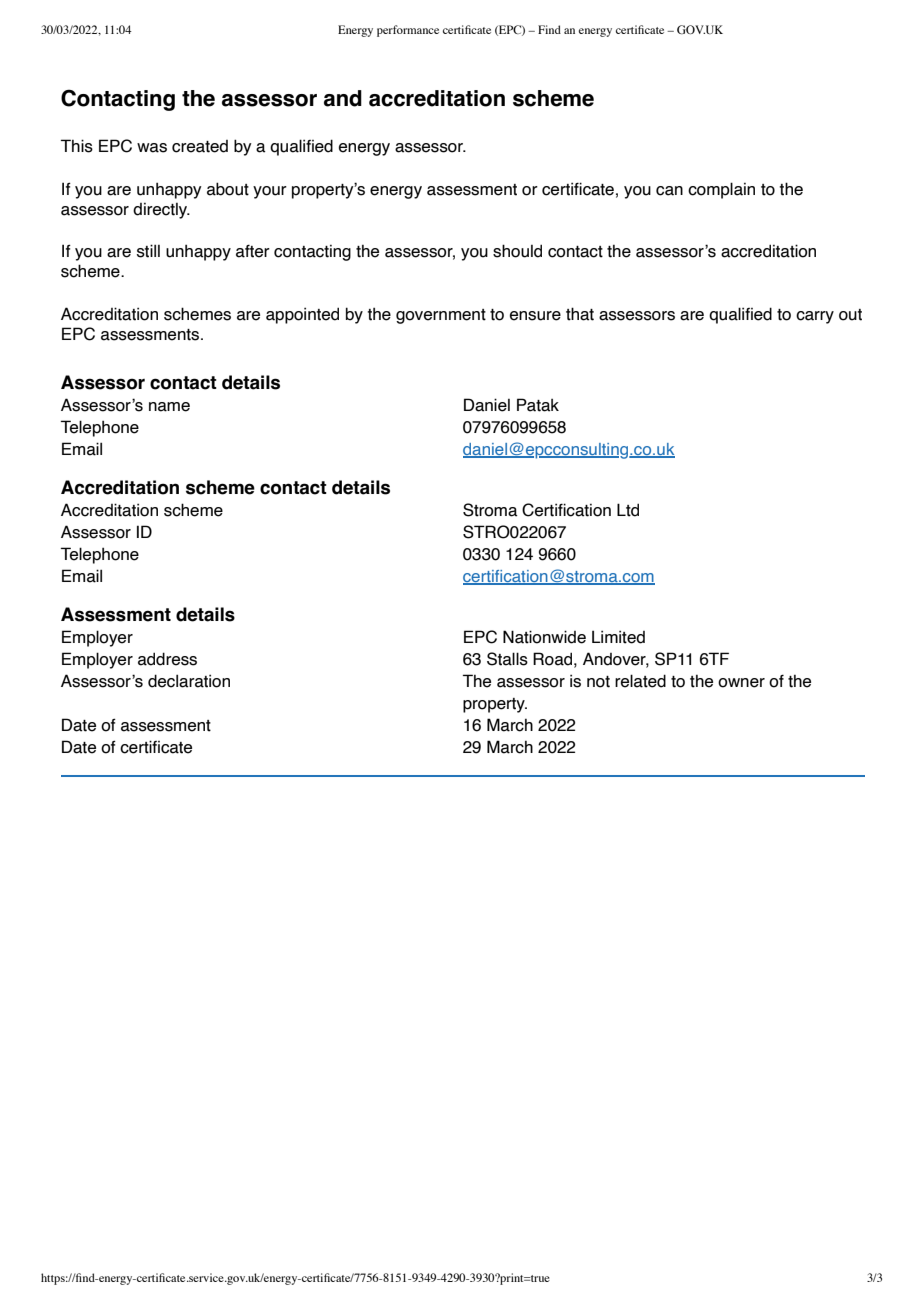  Describe the element at coordinates (741, 683) in the screenshot. I see `owner` at that location.
